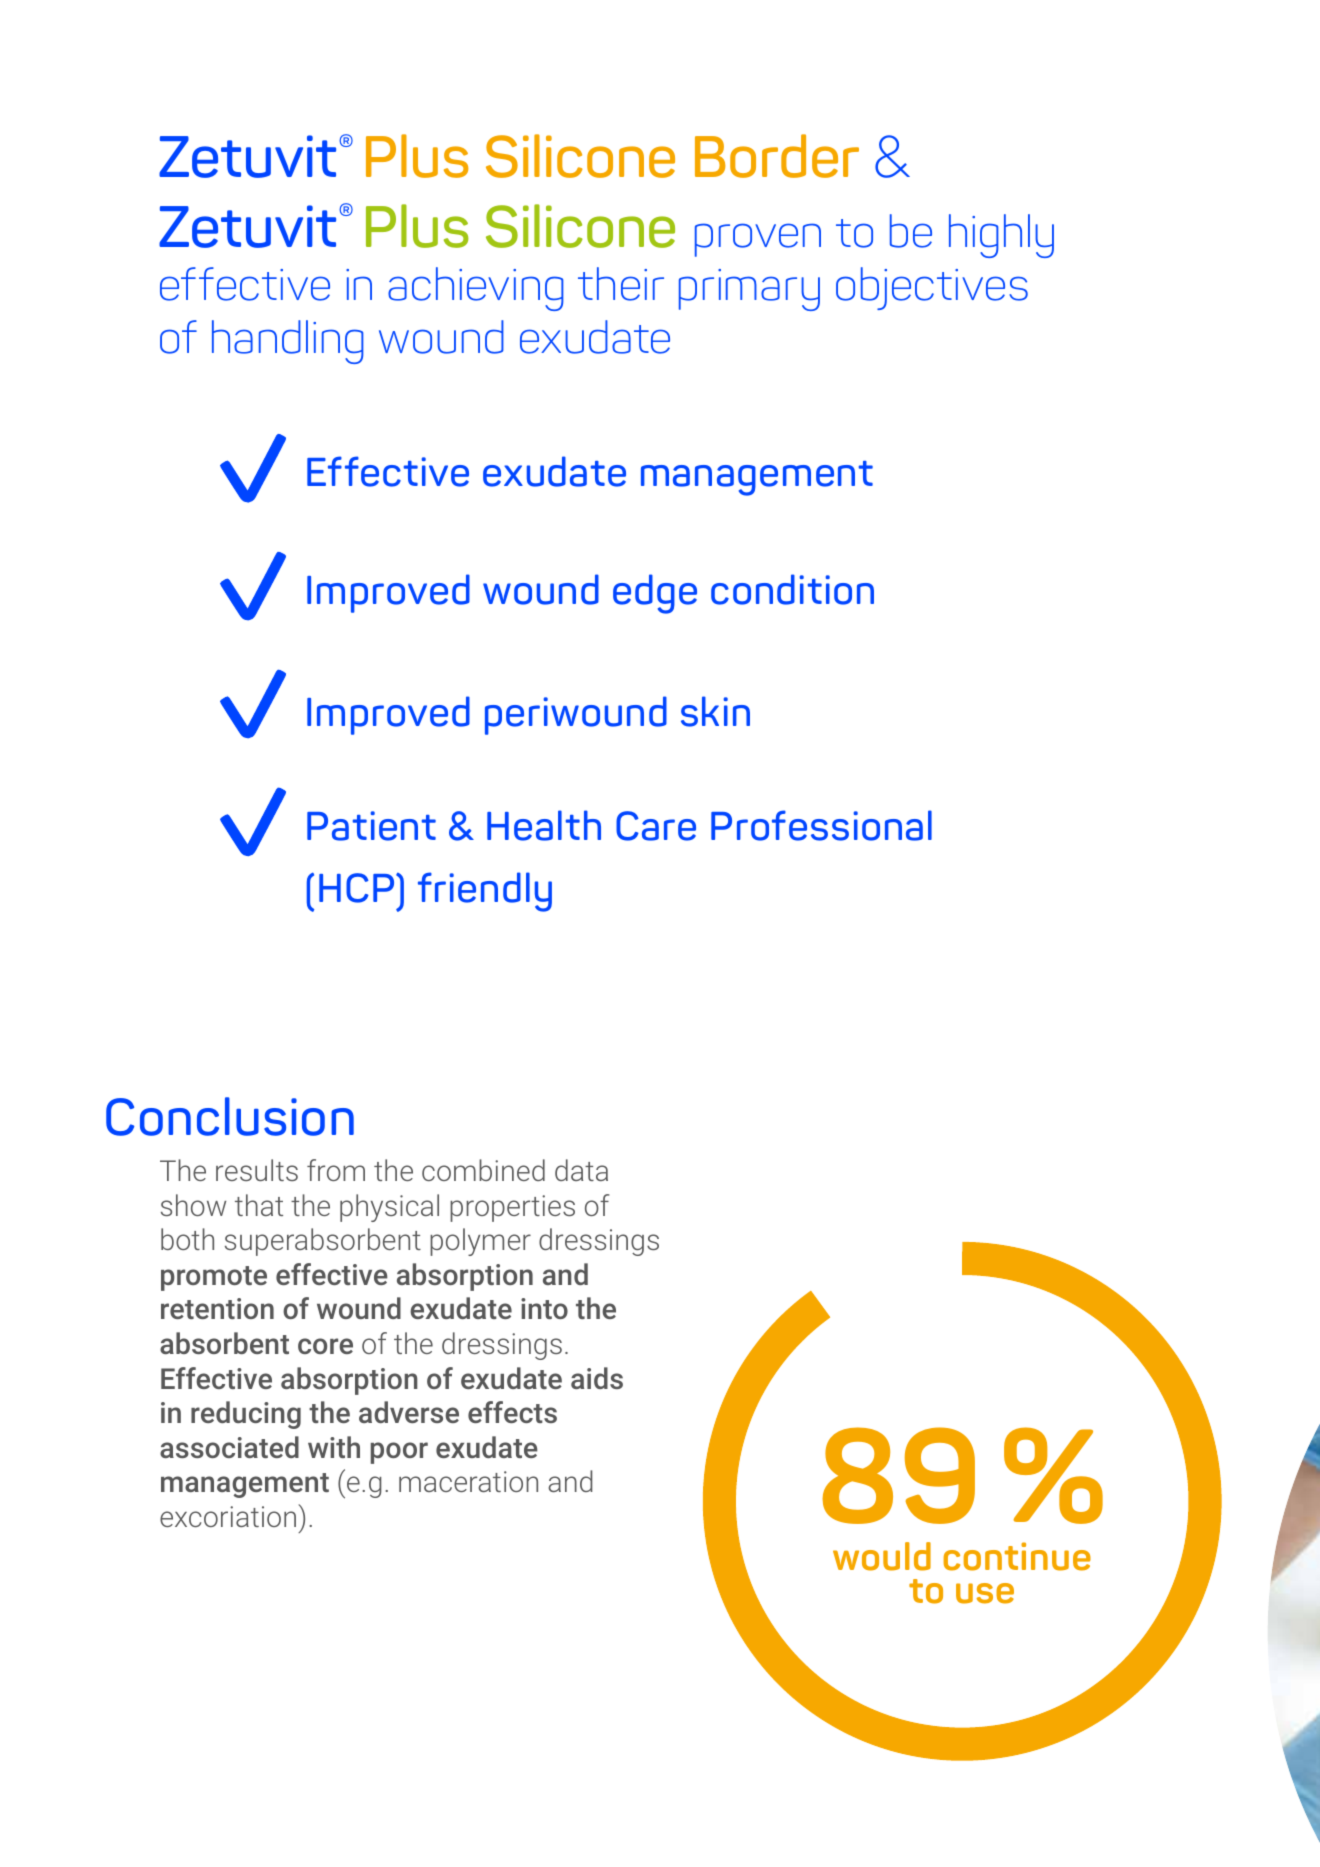 The image size is (1320, 1867). I want to click on maceration, so click(468, 1481).
